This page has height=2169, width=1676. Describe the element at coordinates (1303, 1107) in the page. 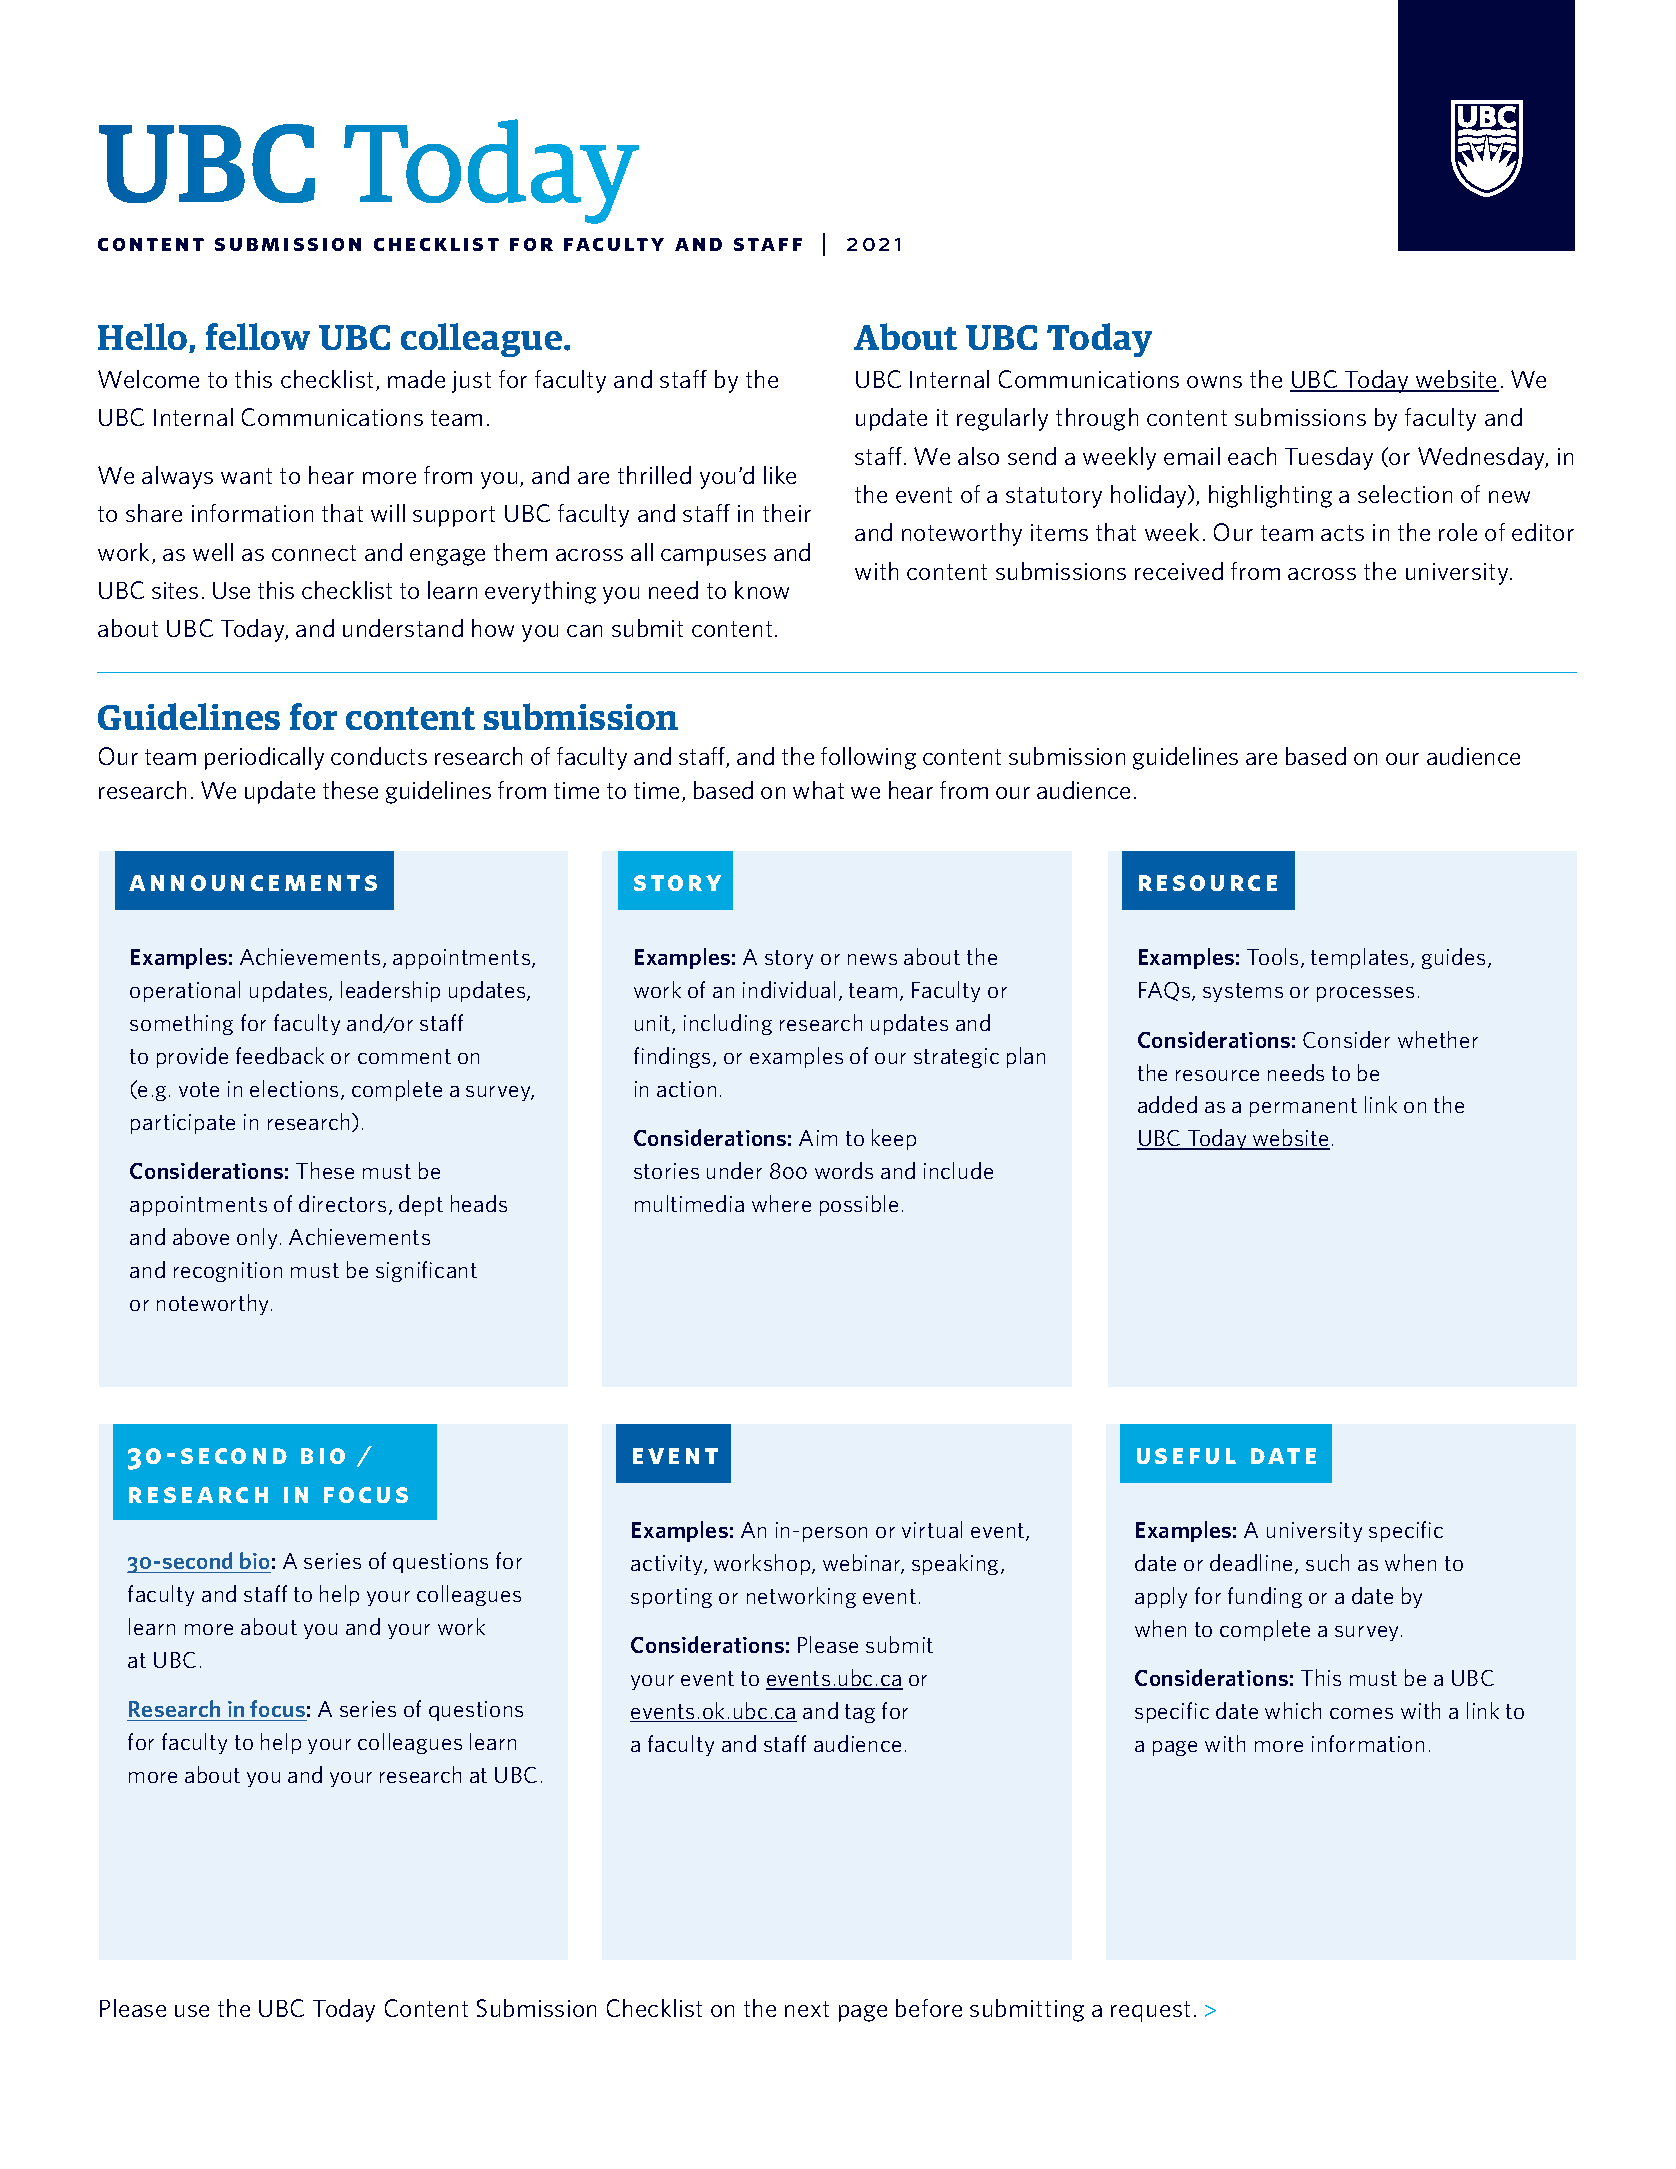

I see `permanent` at that location.
